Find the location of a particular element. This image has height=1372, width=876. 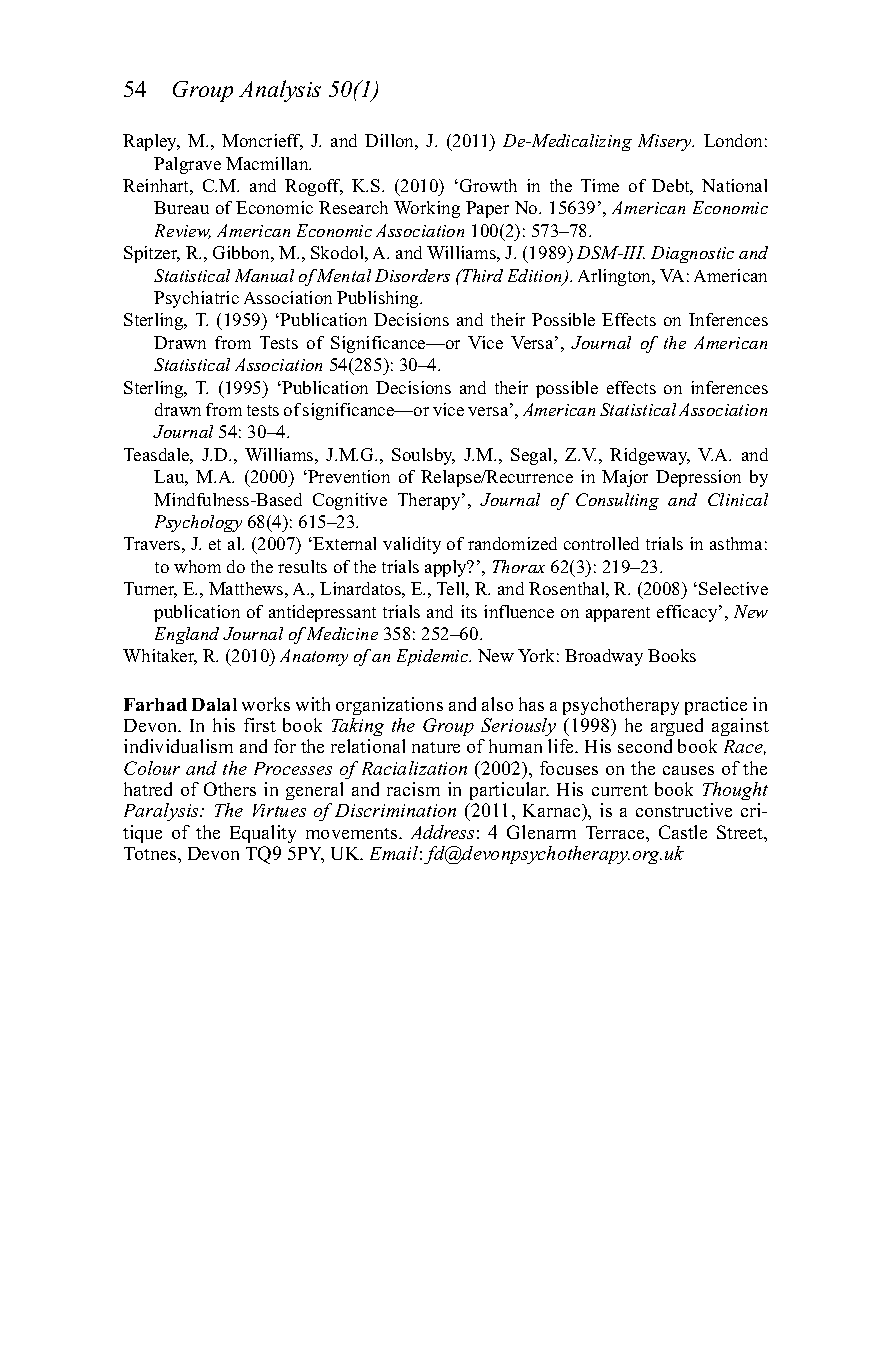

Misery is located at coordinates (666, 142).
